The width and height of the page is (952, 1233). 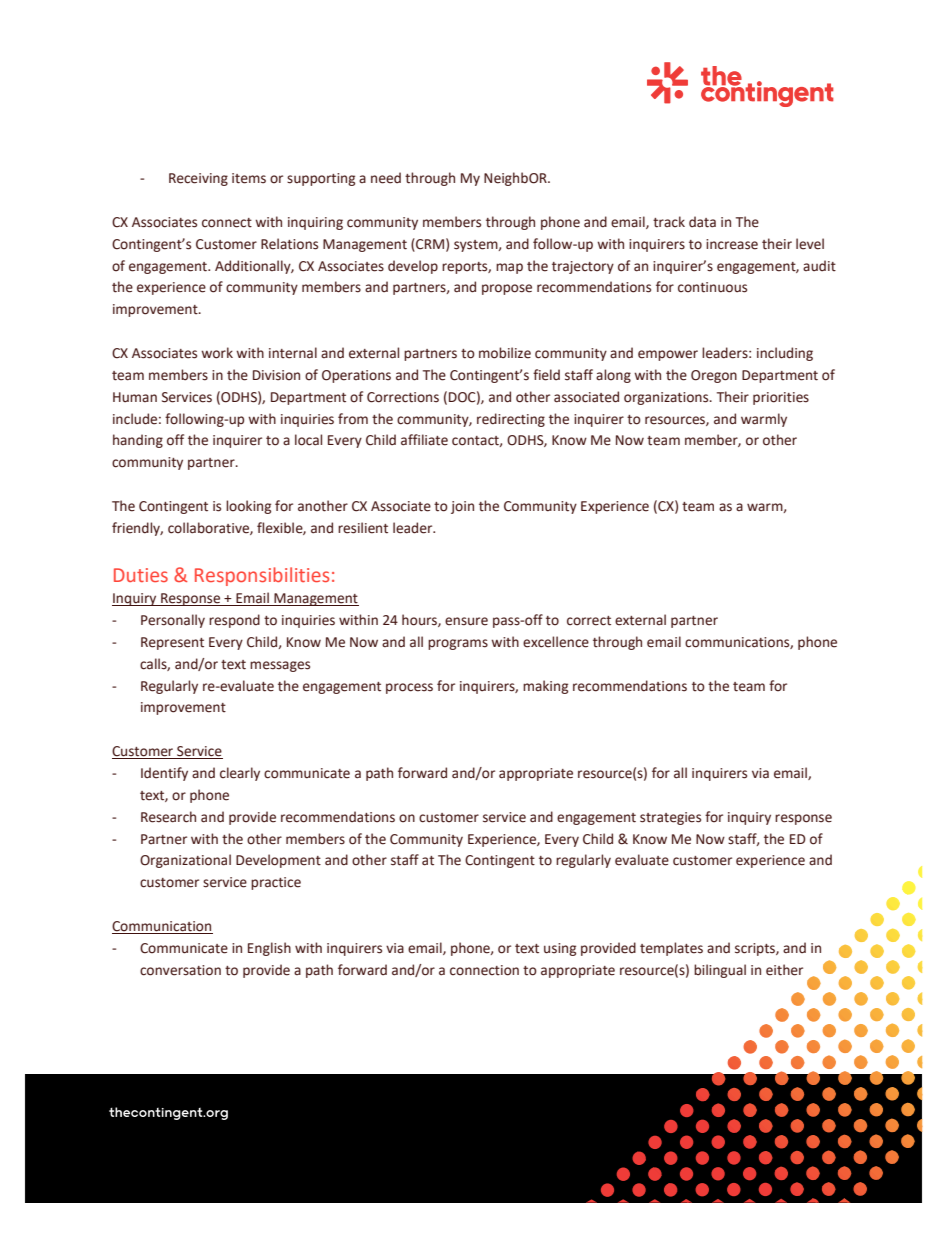 What do you see at coordinates (560, 949) in the page?
I see `using` at bounding box center [560, 949].
